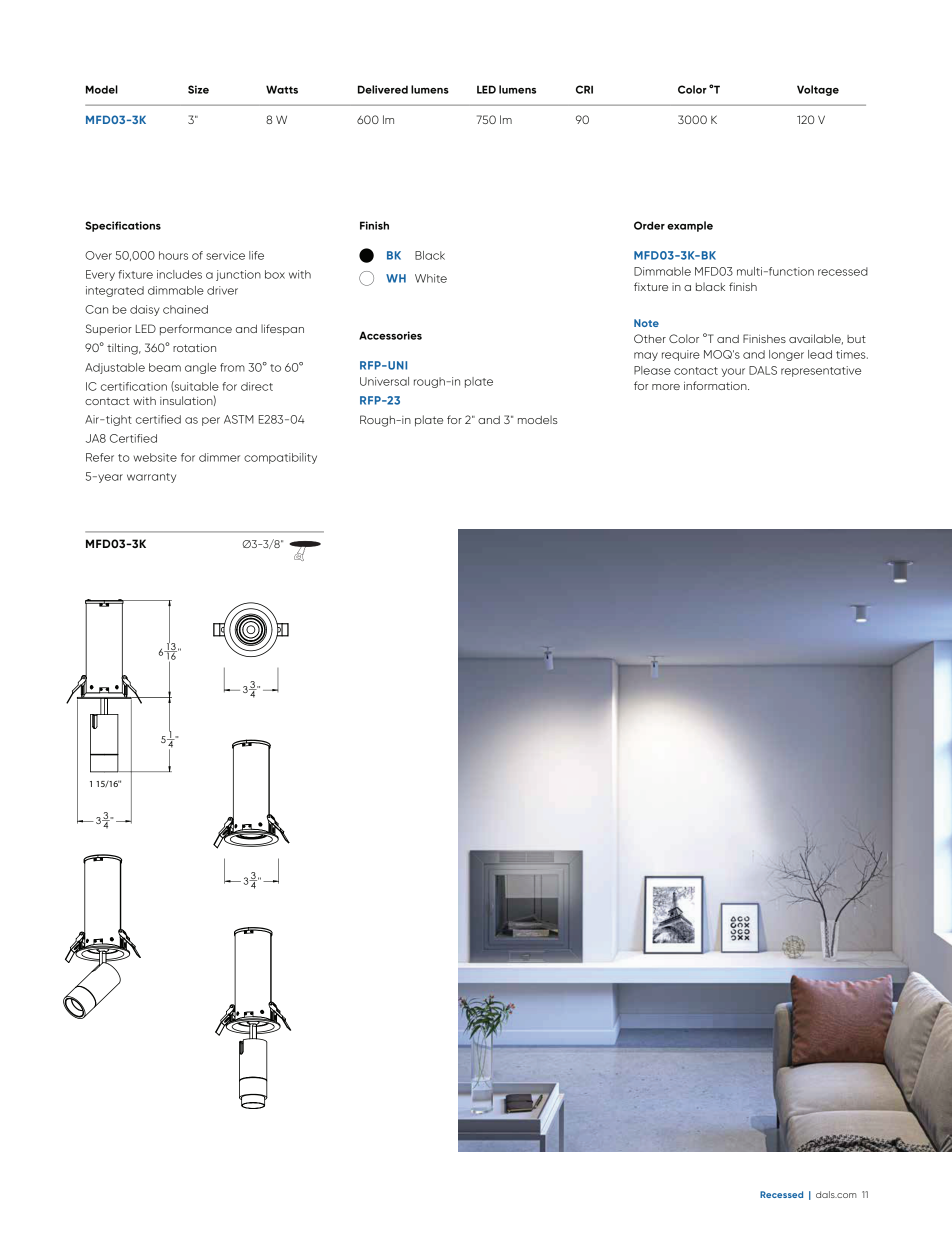 The image size is (952, 1237). I want to click on Delivered, so click(383, 89).
